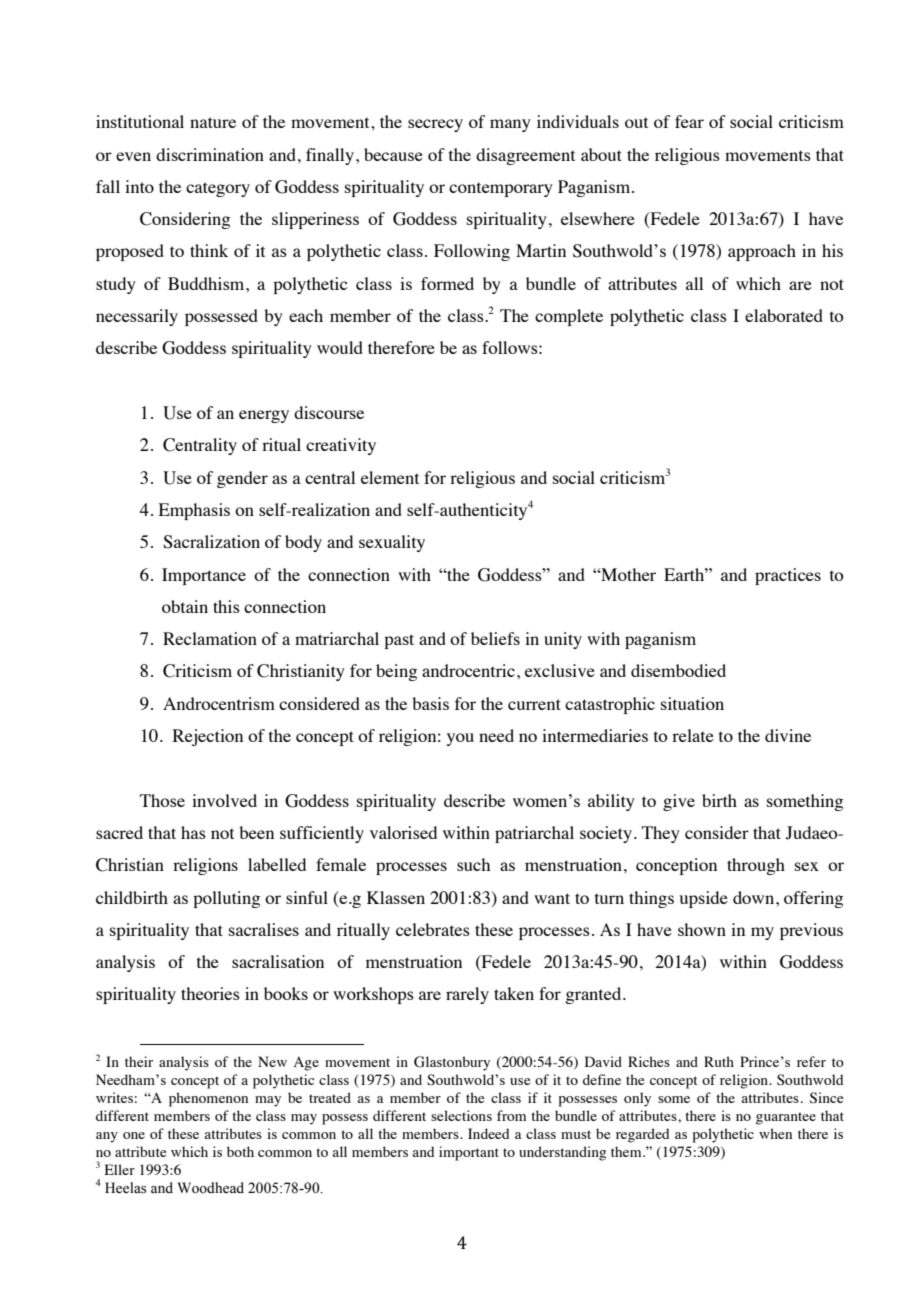  What do you see at coordinates (678, 670) in the document?
I see `disembodied` at bounding box center [678, 670].
